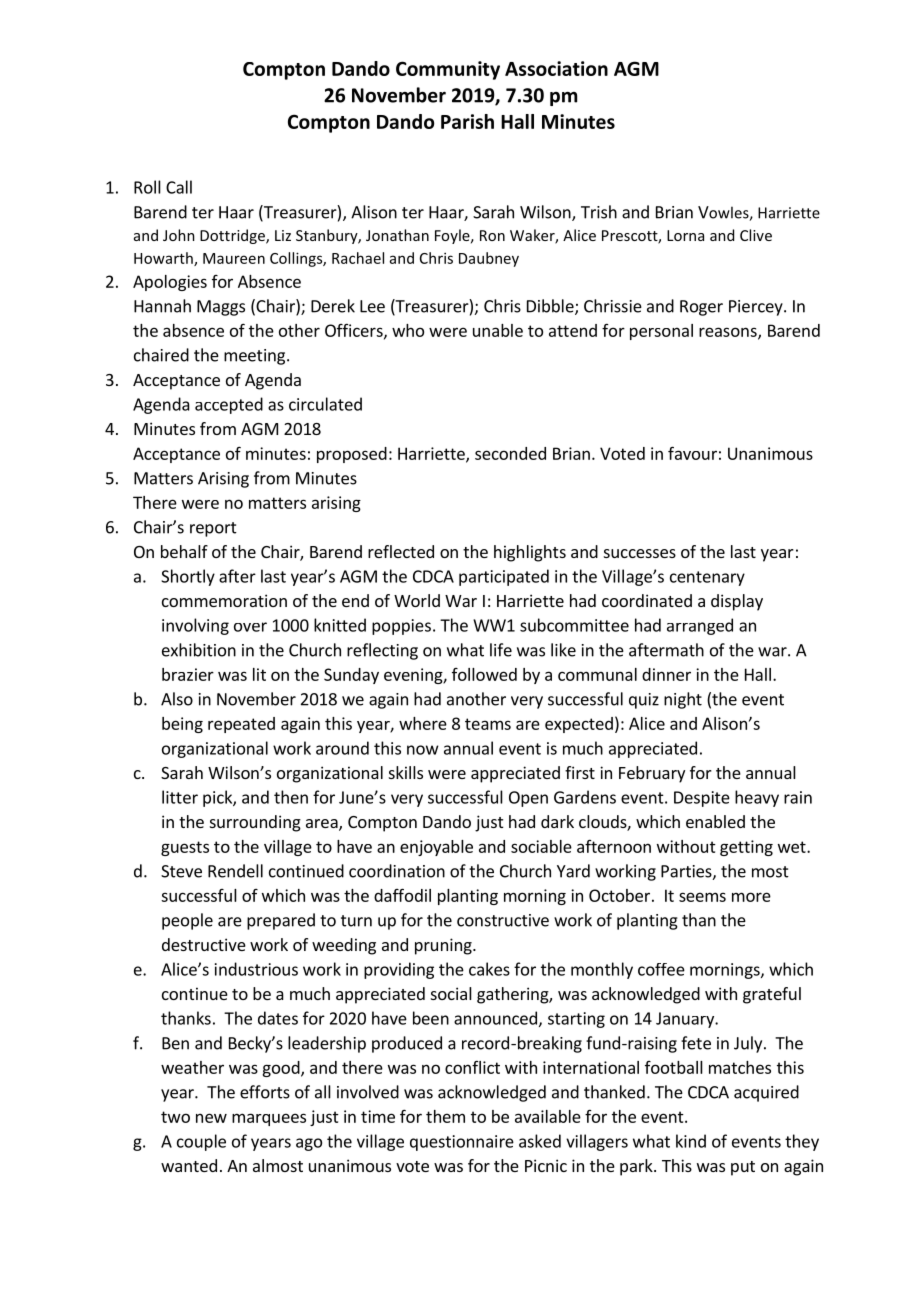 The height and width of the screenshot is (1308, 924). Describe the element at coordinates (692, 453) in the screenshot. I see `favour` at that location.
